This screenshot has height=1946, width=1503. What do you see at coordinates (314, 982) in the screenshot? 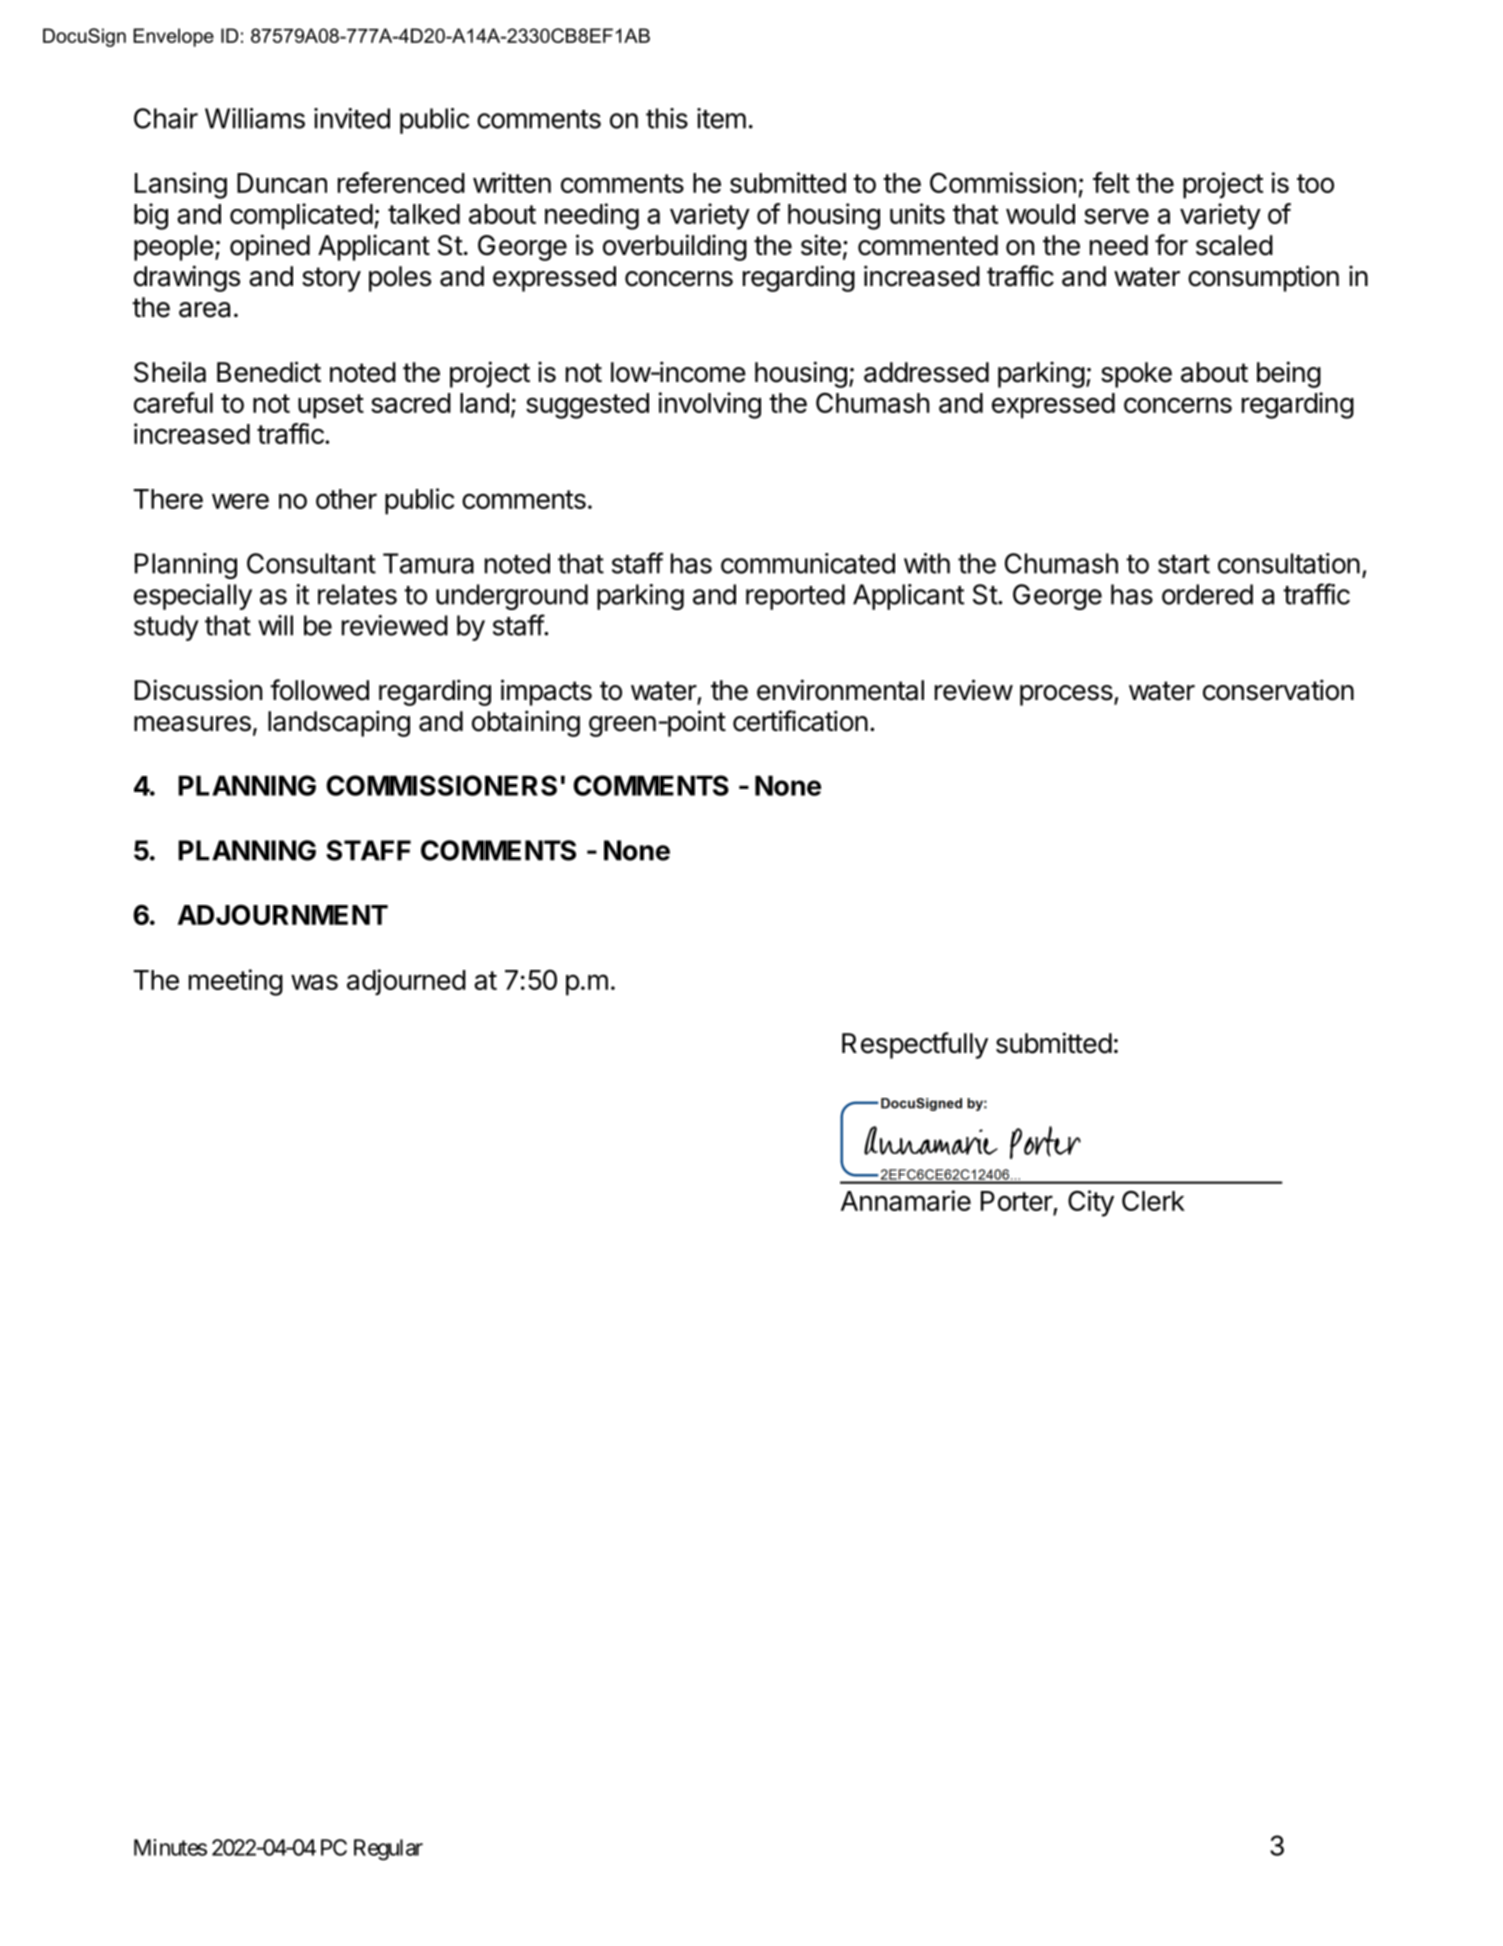
I see `was` at bounding box center [314, 982].
